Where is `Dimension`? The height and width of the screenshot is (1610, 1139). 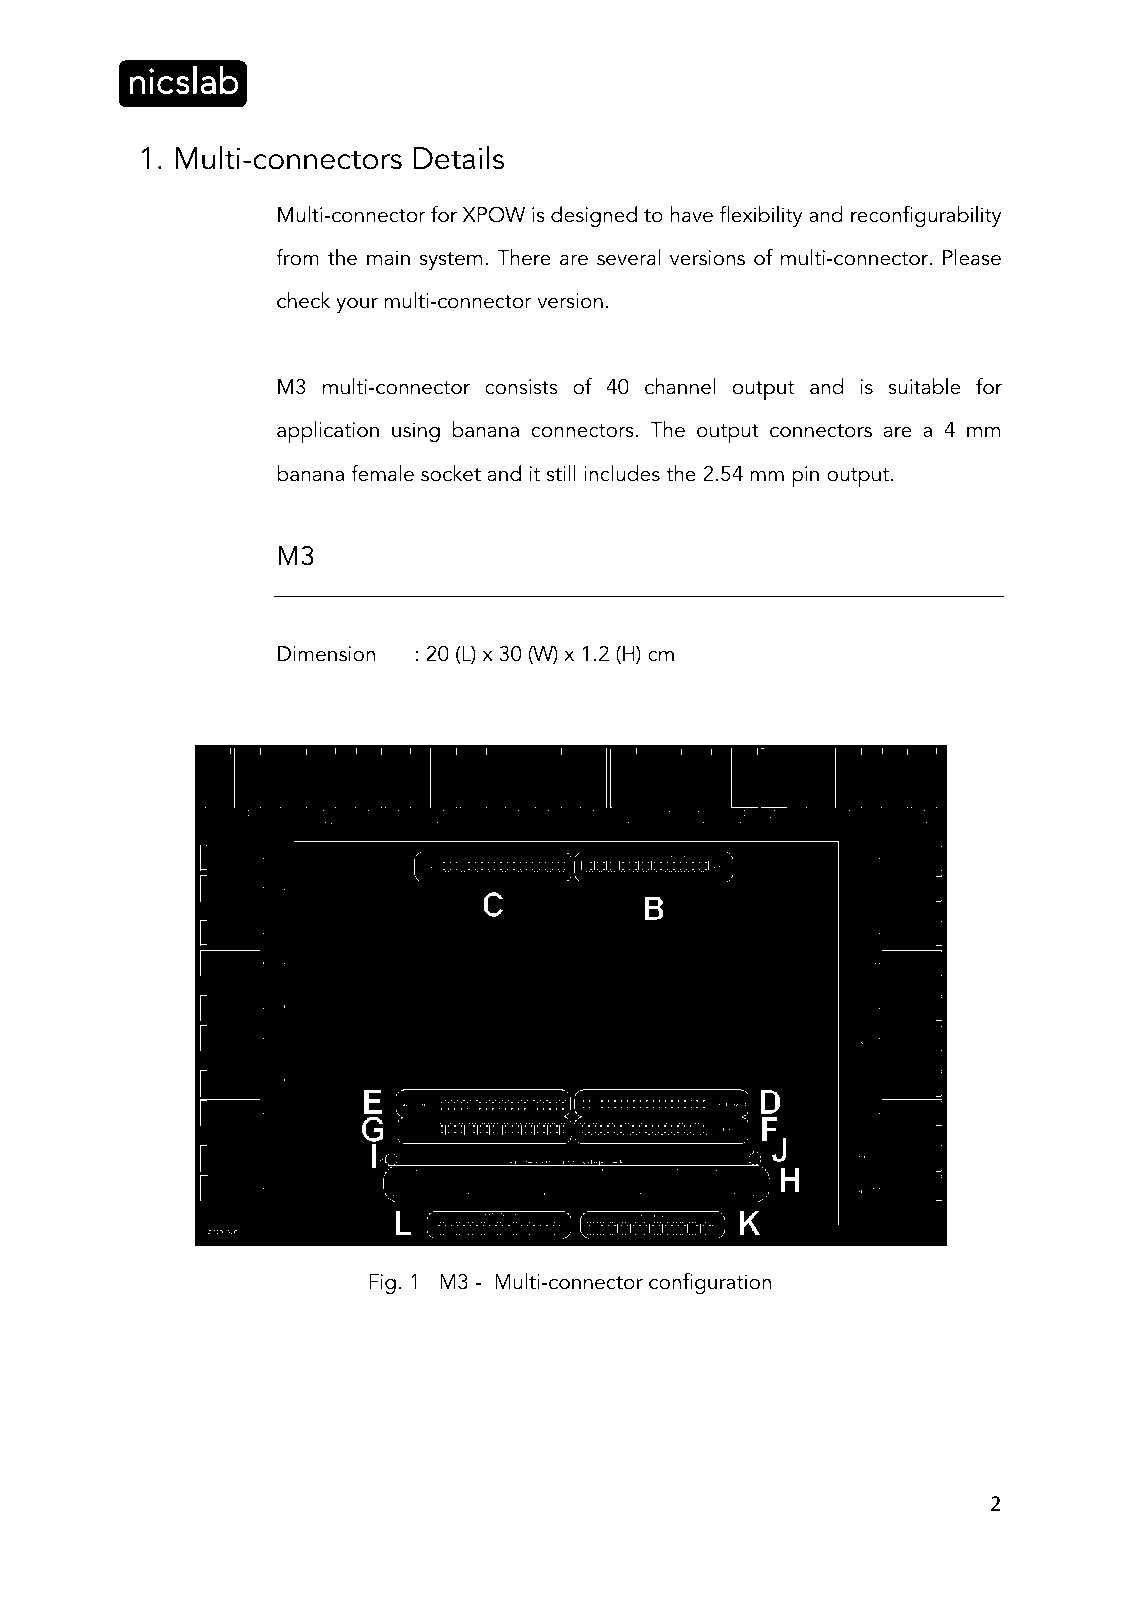 Dimension is located at coordinates (326, 654).
